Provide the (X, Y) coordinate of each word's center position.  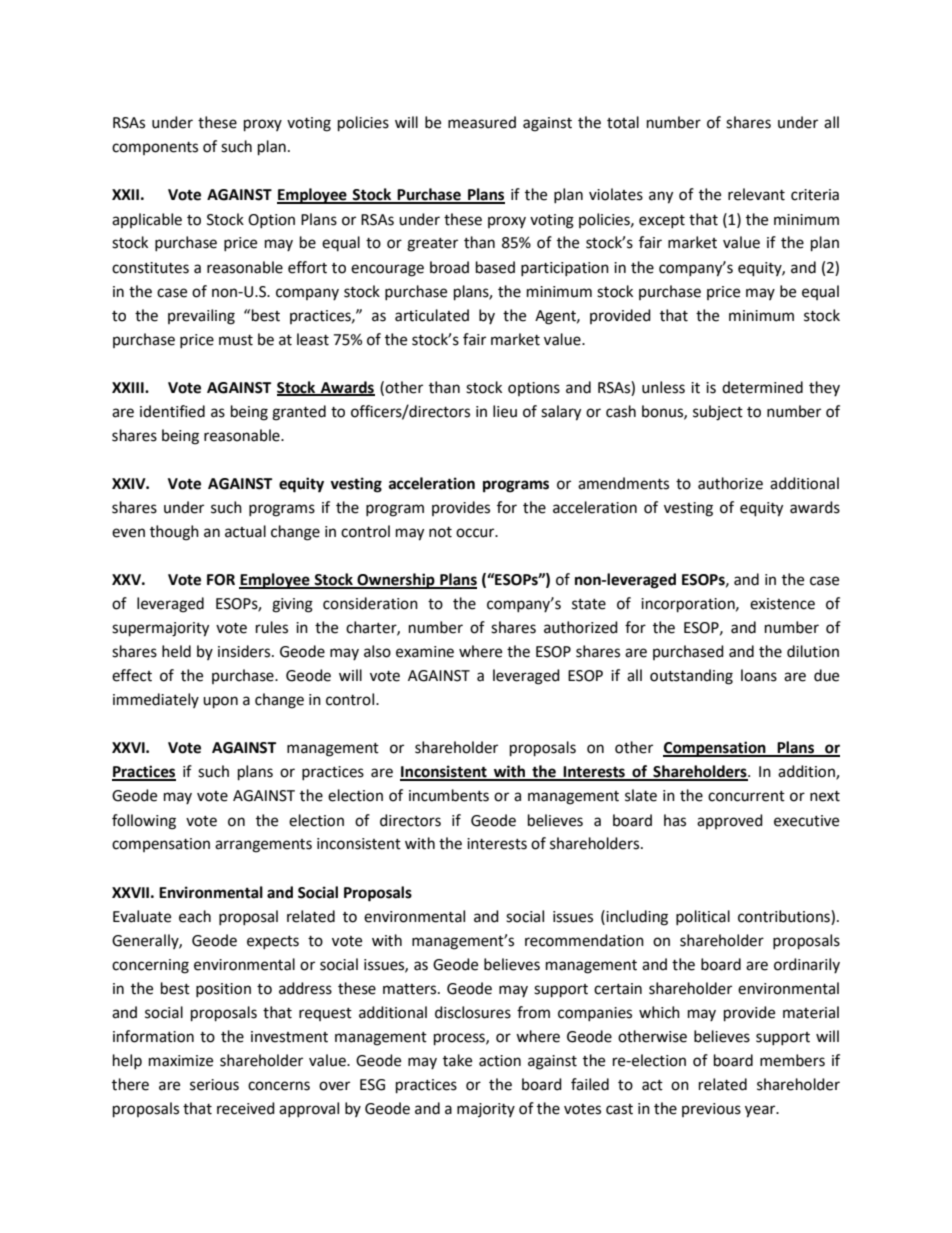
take (457, 1060)
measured (482, 122)
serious (214, 1085)
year (761, 1111)
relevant (756, 194)
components (155, 148)
